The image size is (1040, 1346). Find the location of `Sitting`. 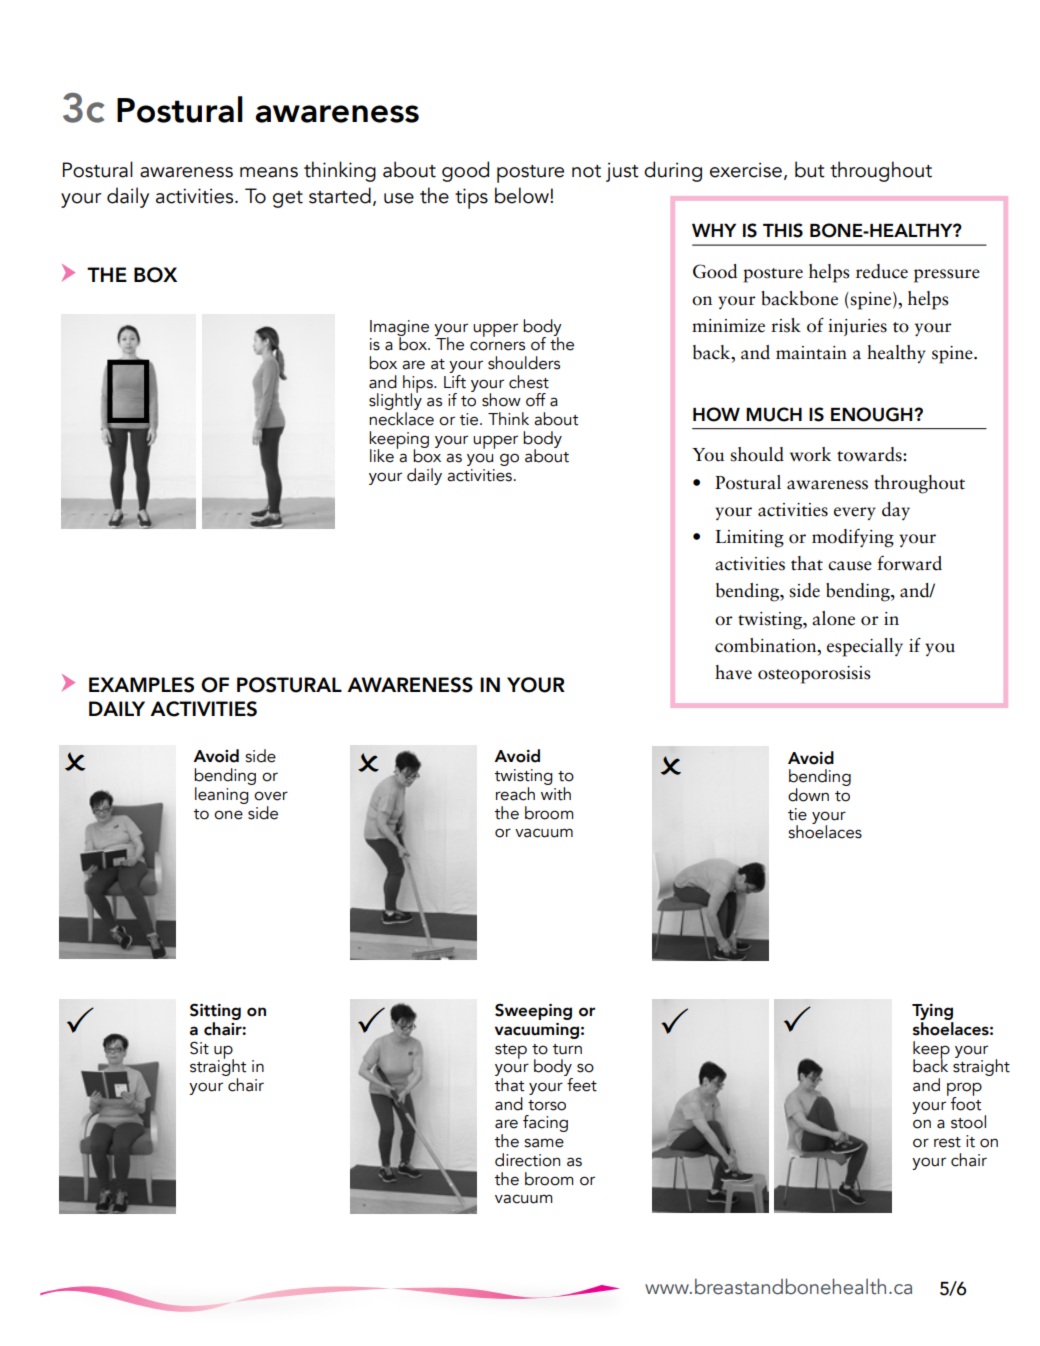

Sitting is located at coordinates (215, 1013).
